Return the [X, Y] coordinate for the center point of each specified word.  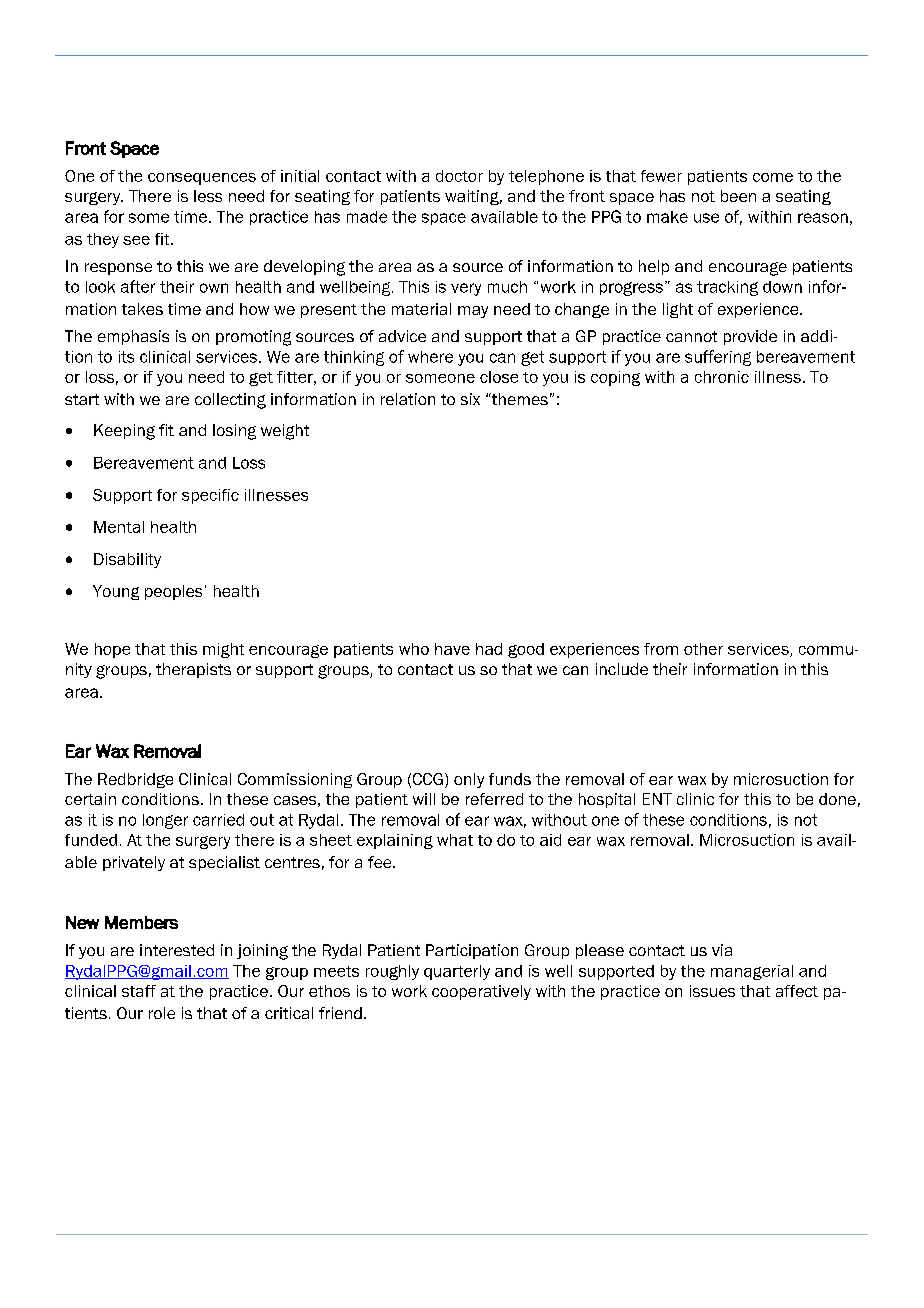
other [703, 649]
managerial [752, 972]
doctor [459, 176]
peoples [173, 592]
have [452, 649]
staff [139, 991]
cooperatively [481, 992]
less [208, 196]
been [738, 196]
